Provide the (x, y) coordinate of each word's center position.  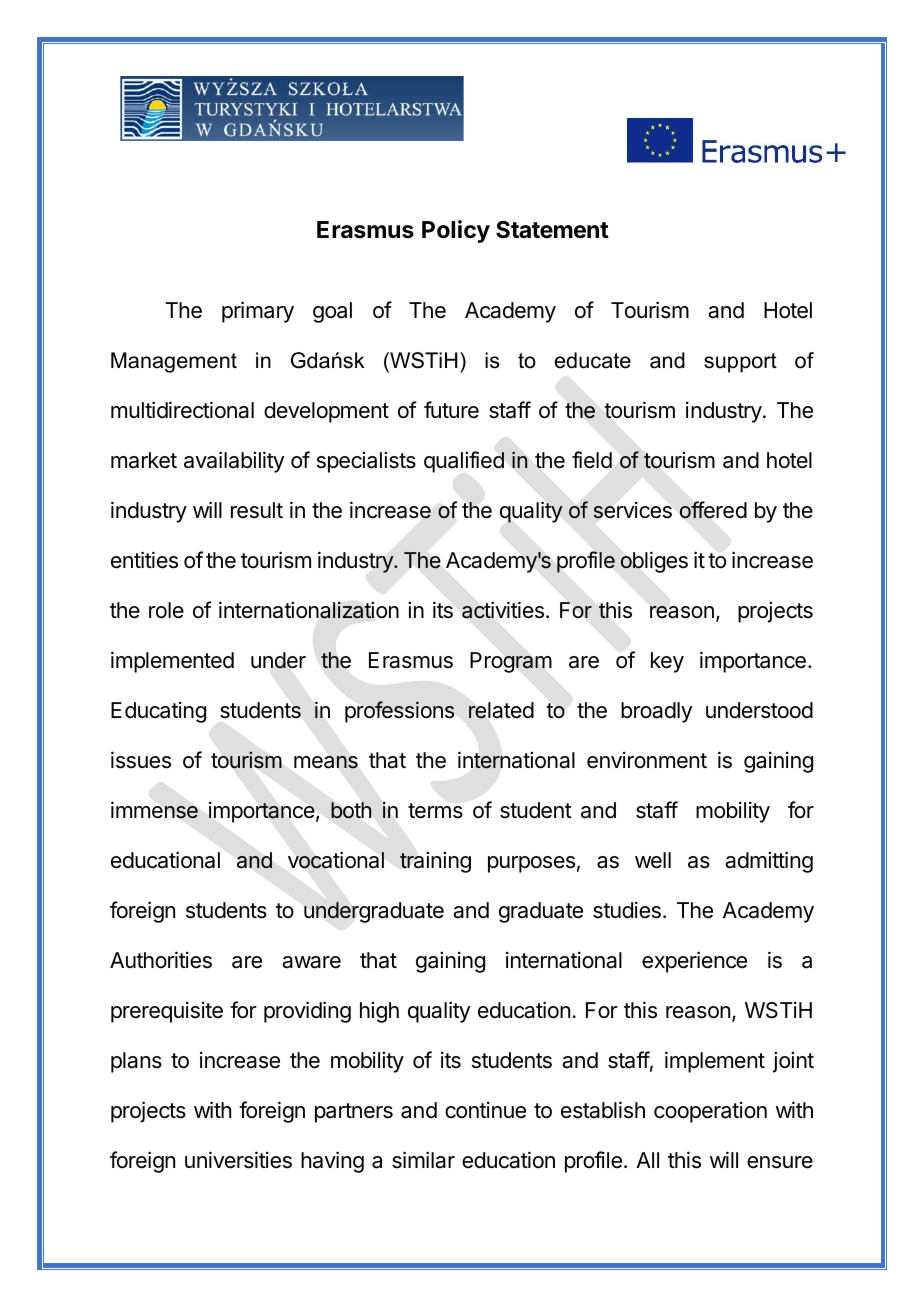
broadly (657, 712)
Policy (456, 231)
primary (258, 312)
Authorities (161, 960)
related (501, 710)
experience (694, 962)
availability (234, 462)
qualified (464, 462)
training (435, 862)
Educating (158, 712)
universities (238, 1160)
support (740, 363)
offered (713, 510)
